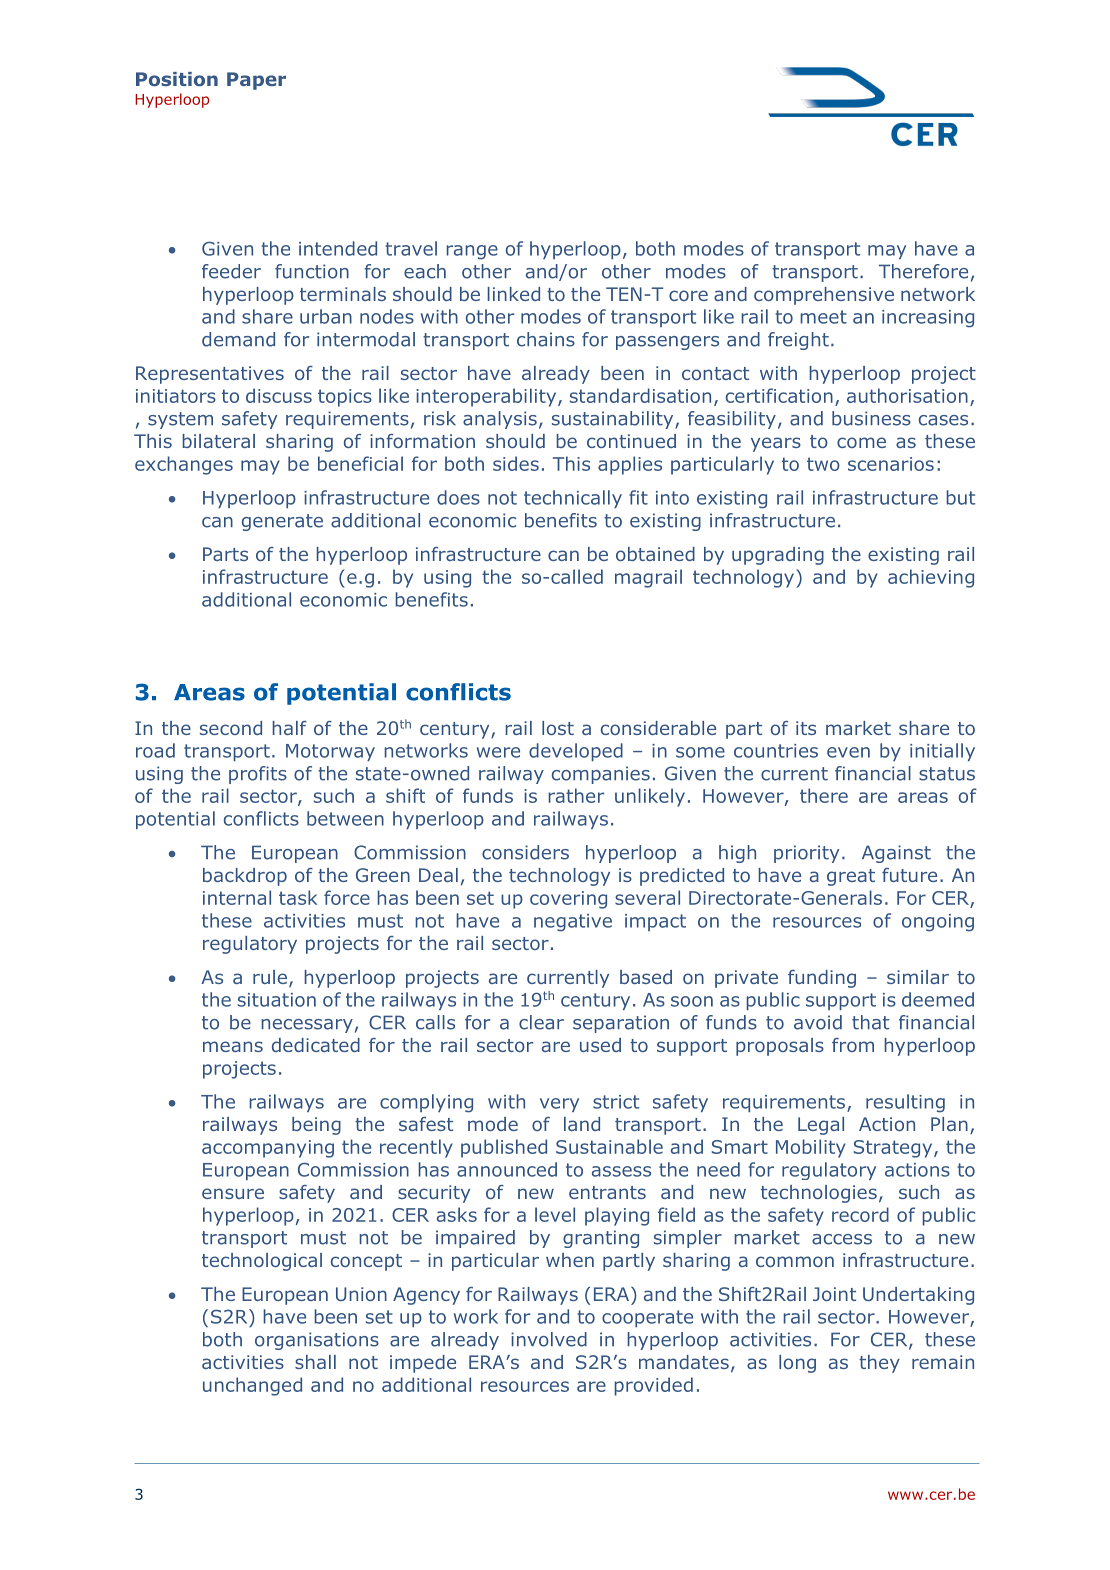 Image resolution: width=1110 pixels, height=1570 pixels. I want to click on range, so click(472, 252).
